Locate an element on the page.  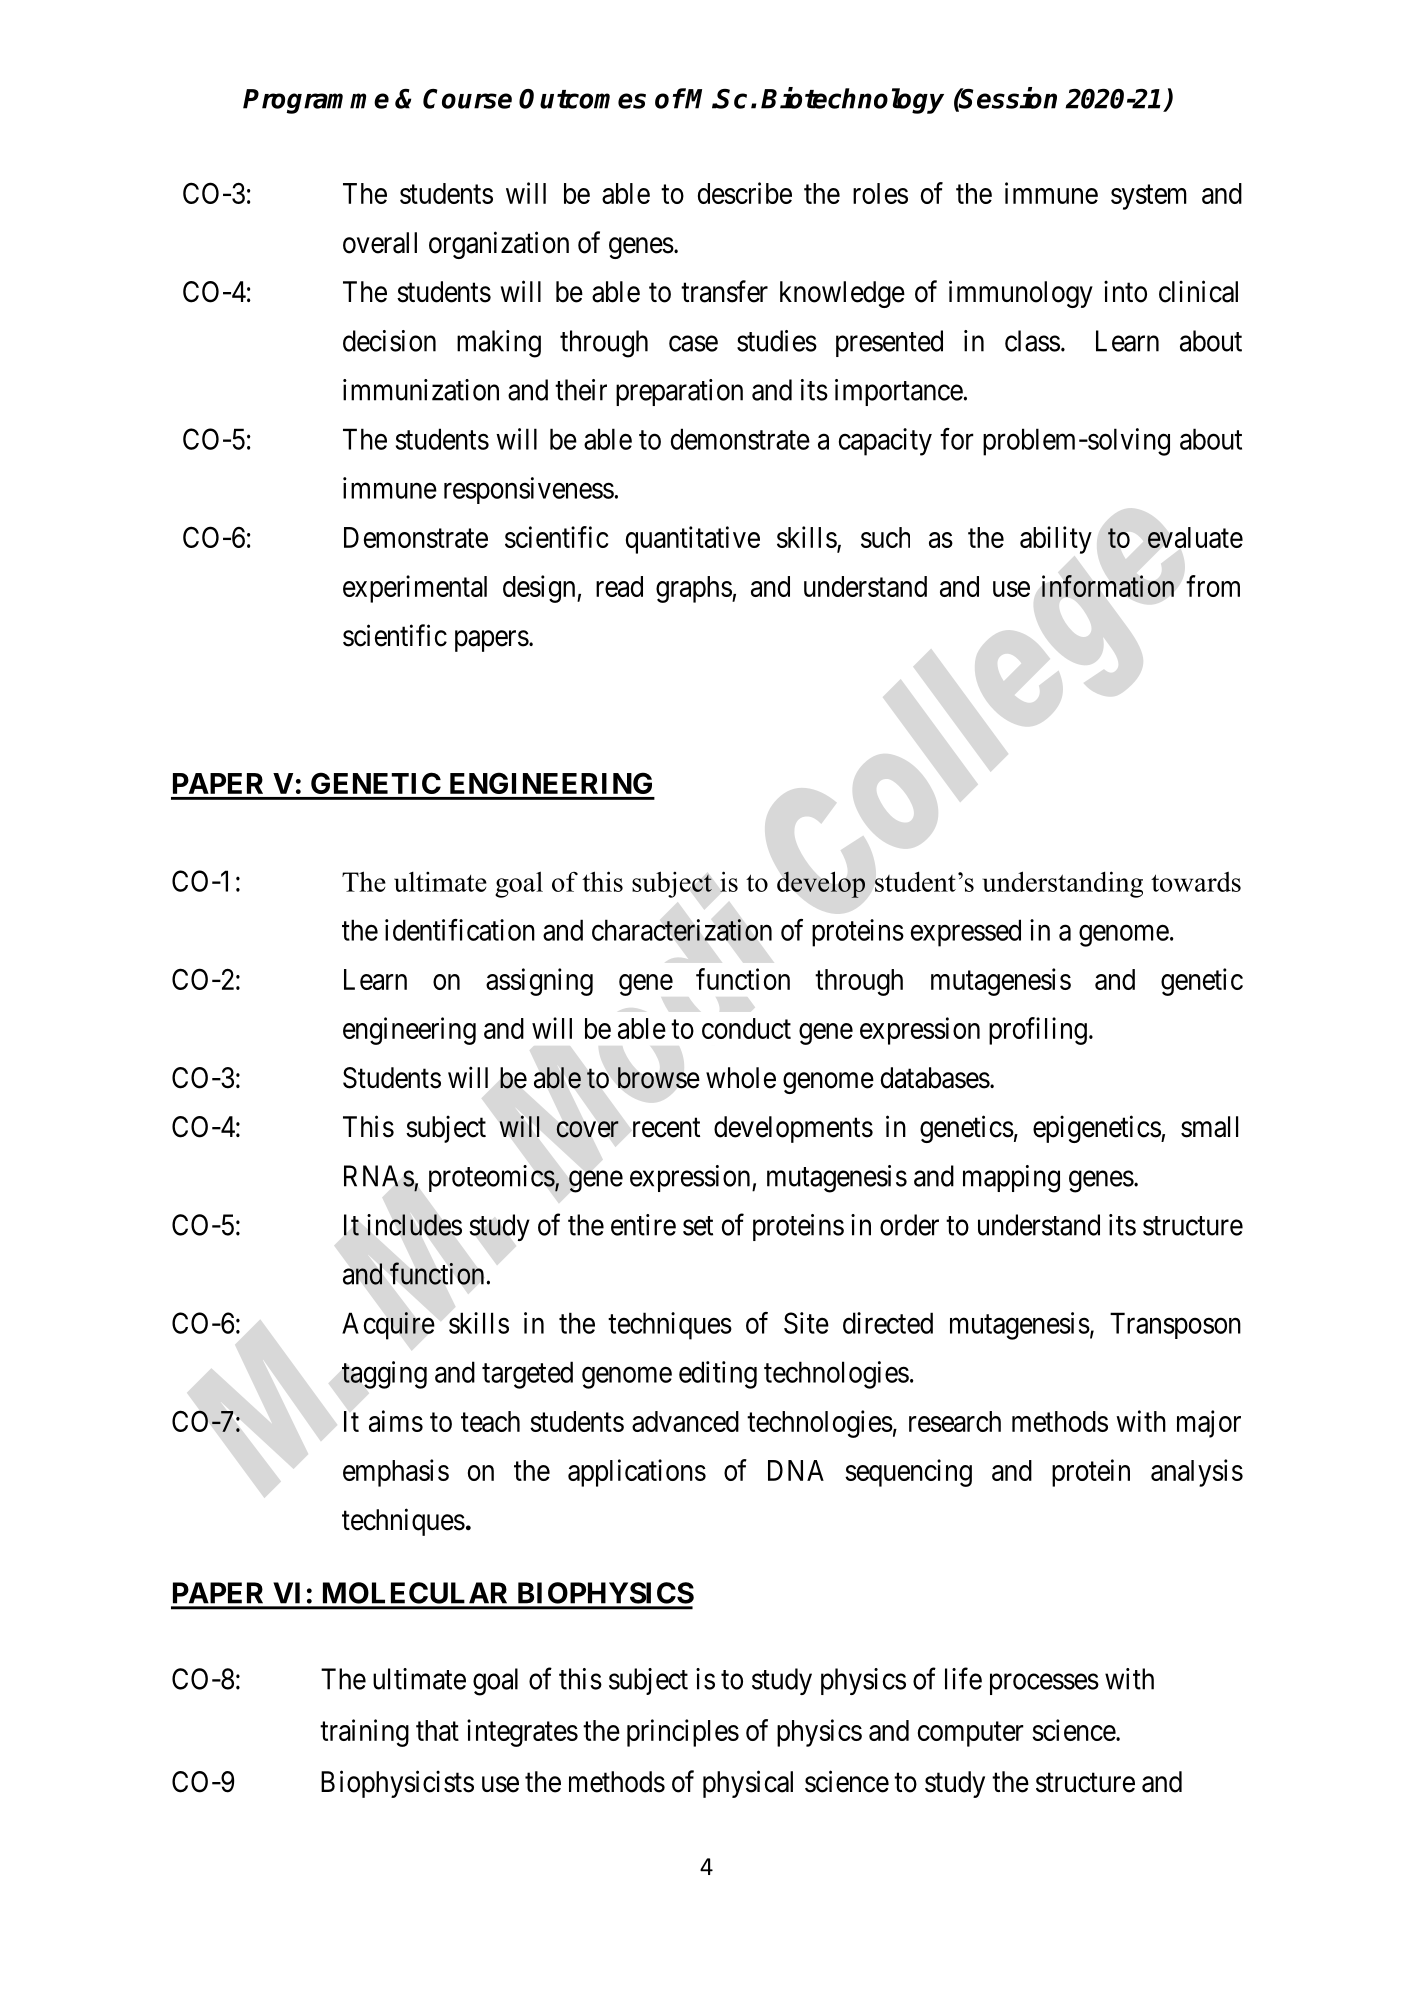
characterization is located at coordinates (682, 930).
